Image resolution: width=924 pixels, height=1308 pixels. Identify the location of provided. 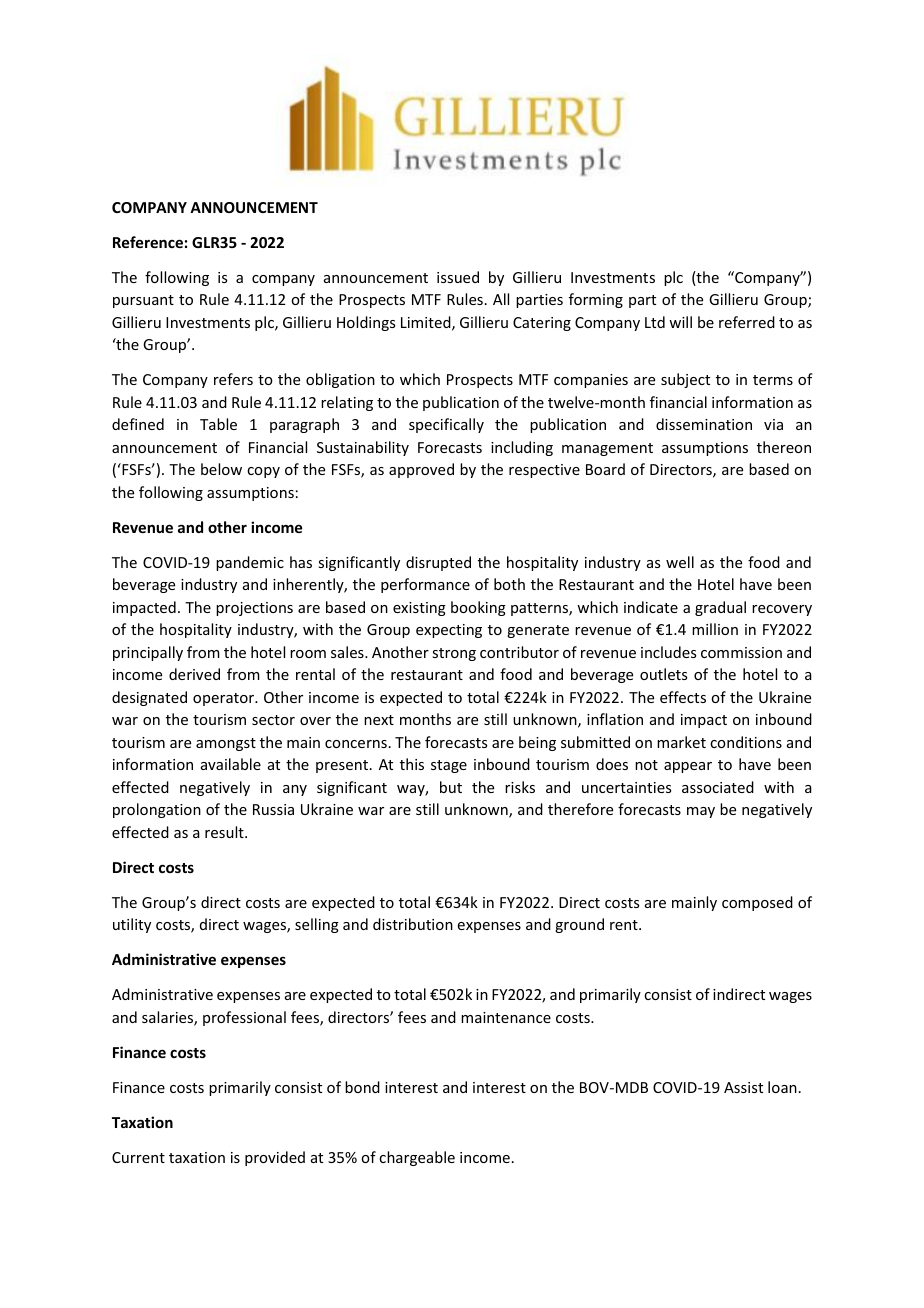
(275, 1158).
